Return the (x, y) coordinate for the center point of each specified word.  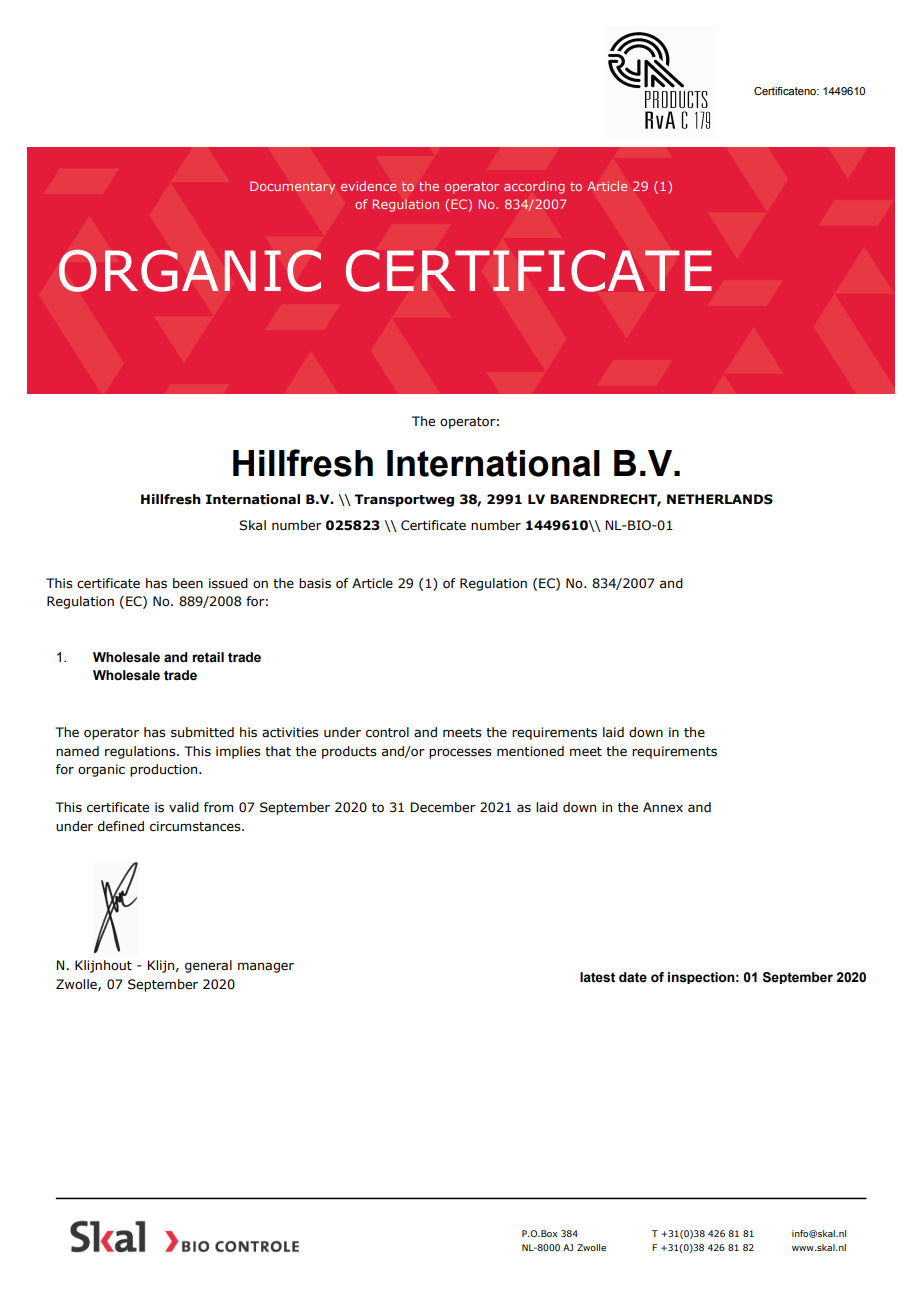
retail (208, 657)
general (208, 966)
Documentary (292, 187)
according (534, 187)
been (188, 583)
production (165, 770)
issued (228, 583)
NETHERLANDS (720, 499)
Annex (663, 807)
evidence (368, 186)
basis (315, 583)
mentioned (530, 751)
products (349, 752)
